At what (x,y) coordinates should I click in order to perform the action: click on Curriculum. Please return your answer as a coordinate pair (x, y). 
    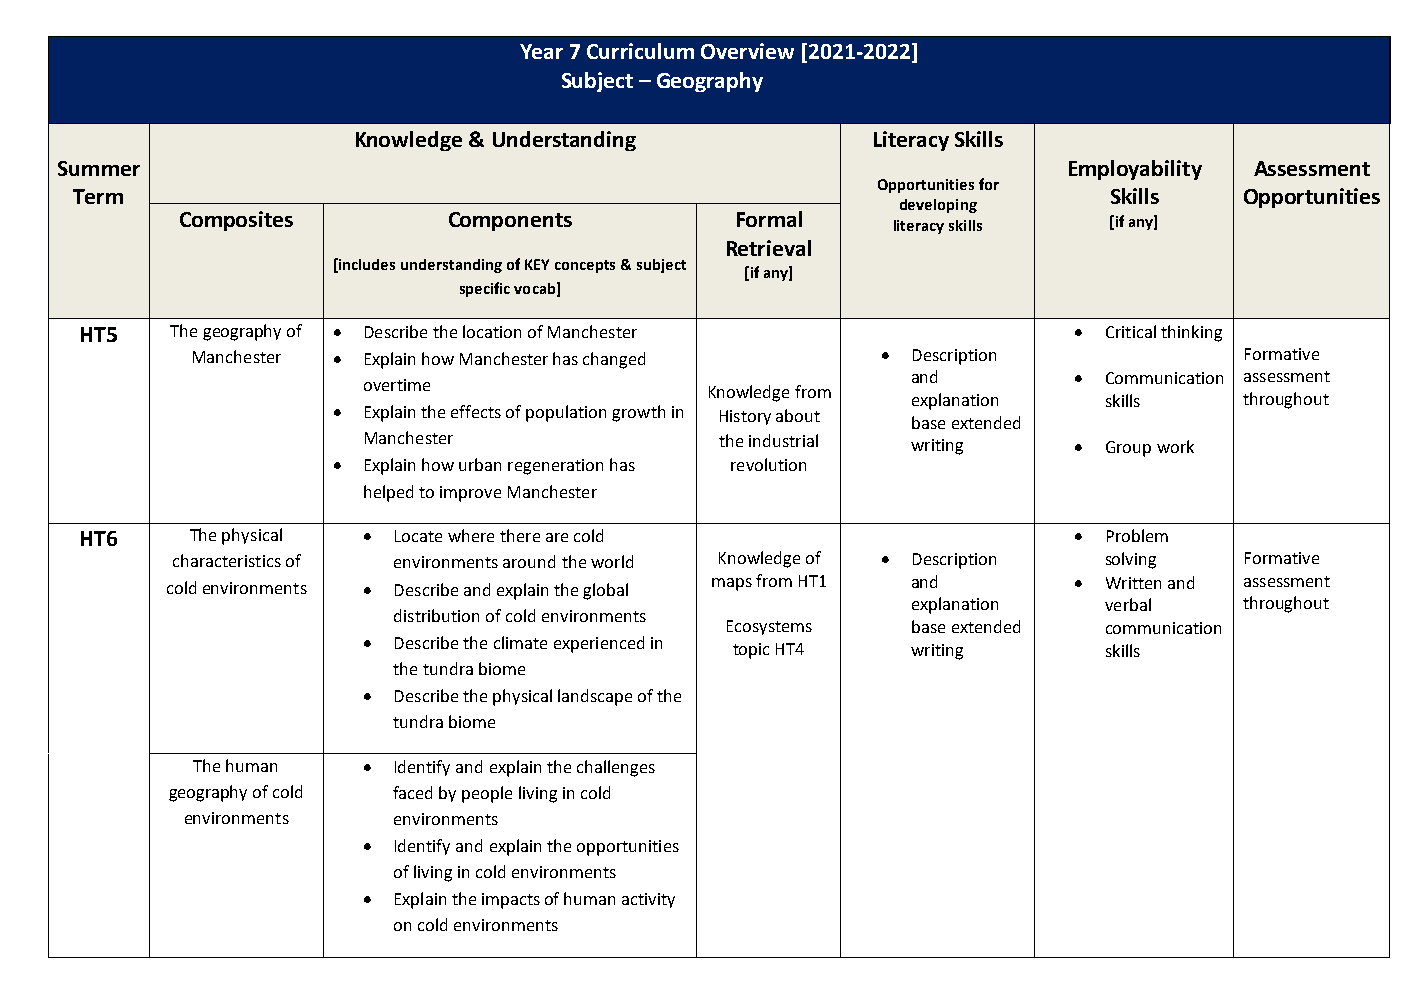
    Looking at the image, I should click on (640, 51).
